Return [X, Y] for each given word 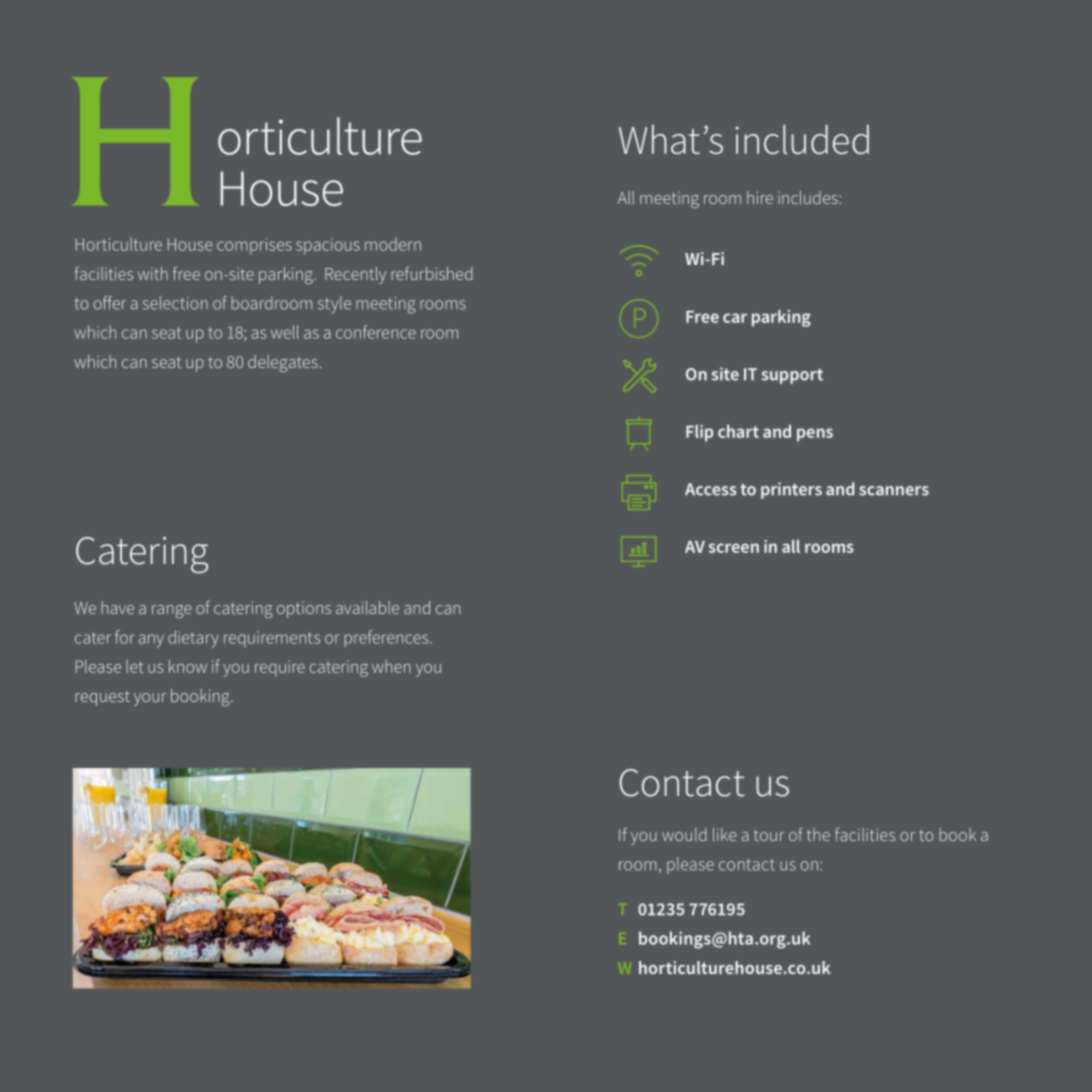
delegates [283, 363]
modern [393, 244]
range [172, 611]
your [150, 699]
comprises [254, 246]
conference [376, 332]
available [367, 607]
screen [733, 548]
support [792, 376]
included [802, 139]
